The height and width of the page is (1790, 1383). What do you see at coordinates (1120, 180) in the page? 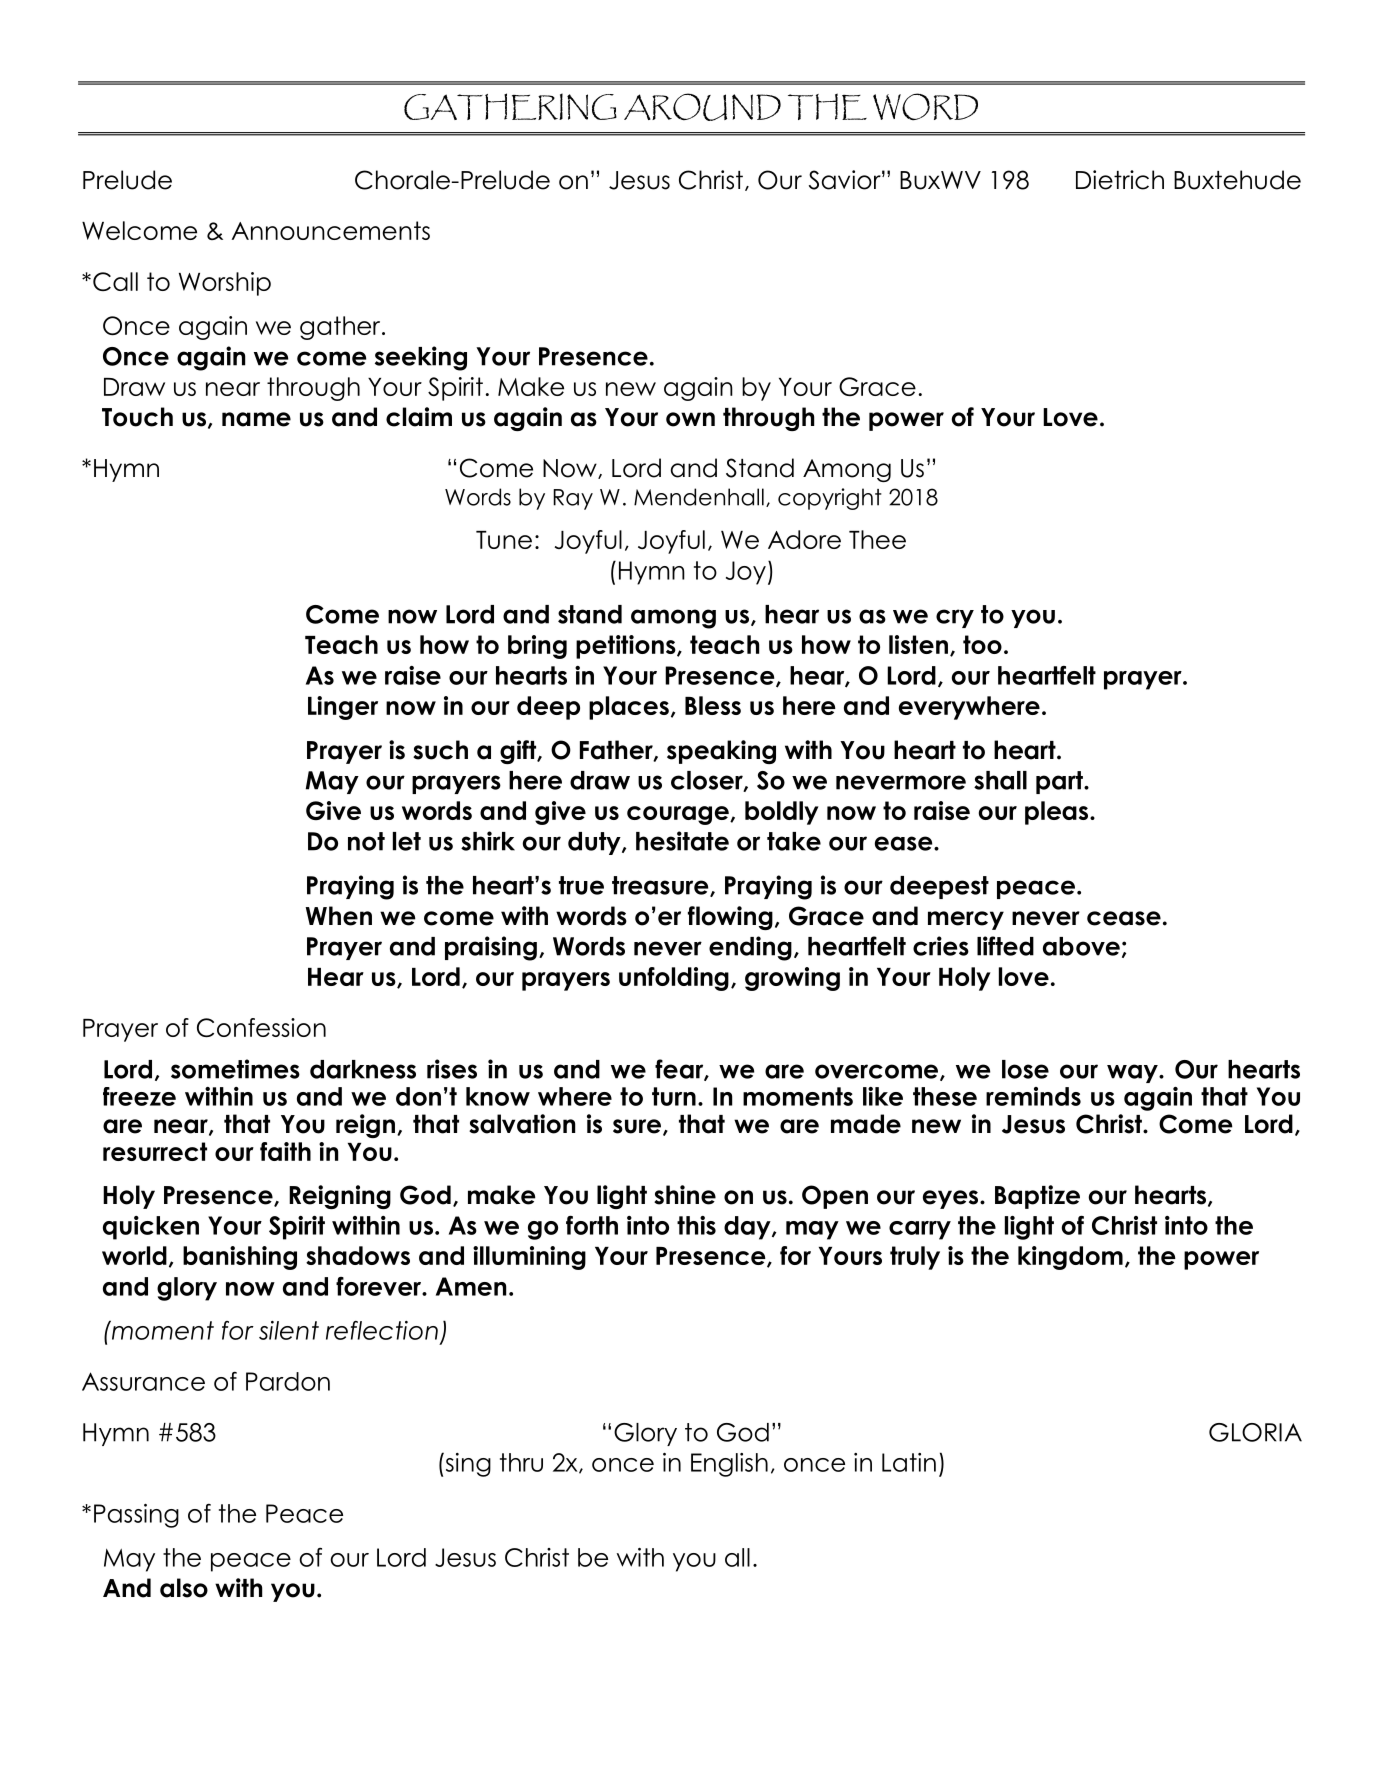
I see `Dietrich` at bounding box center [1120, 180].
